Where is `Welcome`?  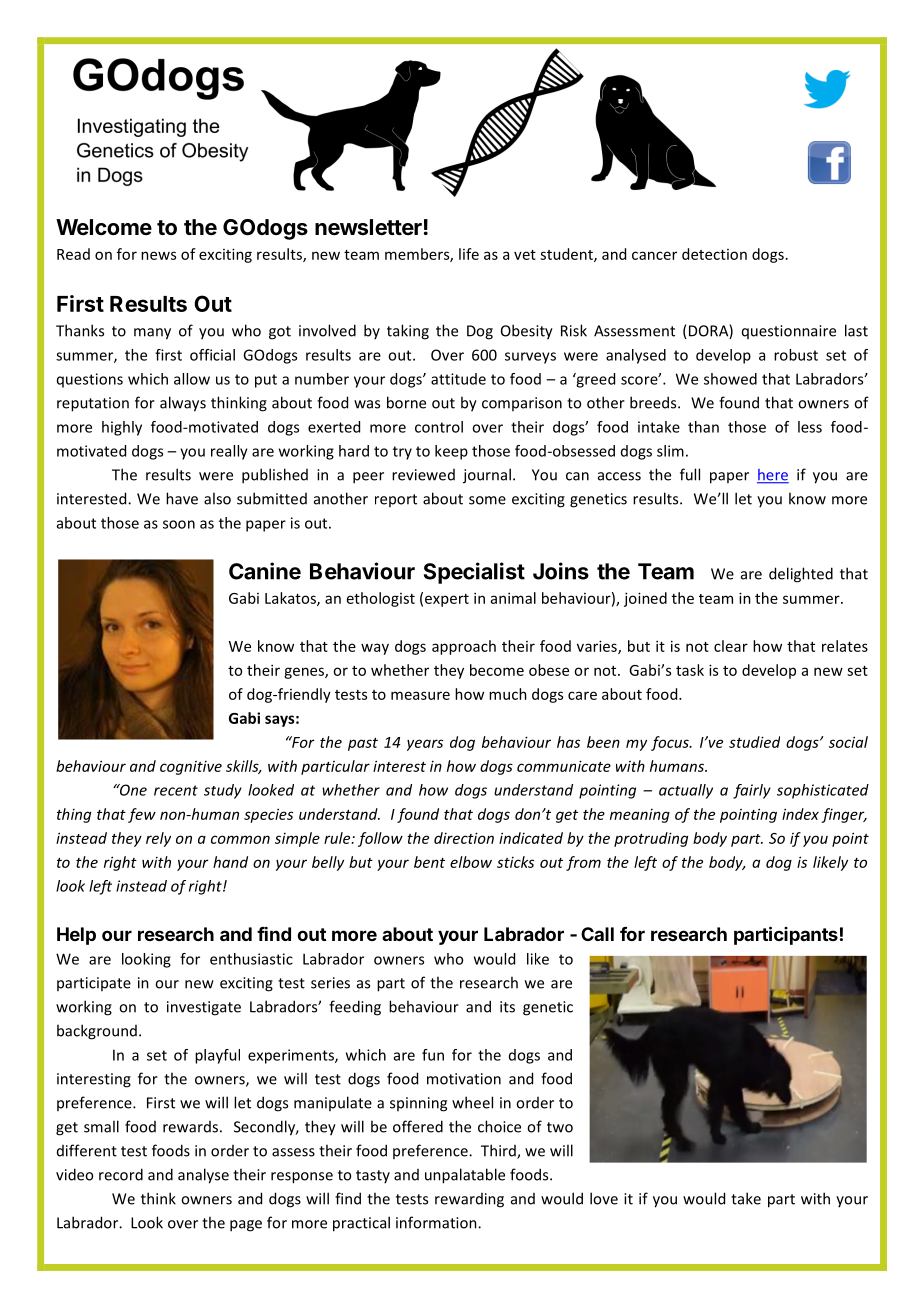 Welcome is located at coordinates (104, 227).
